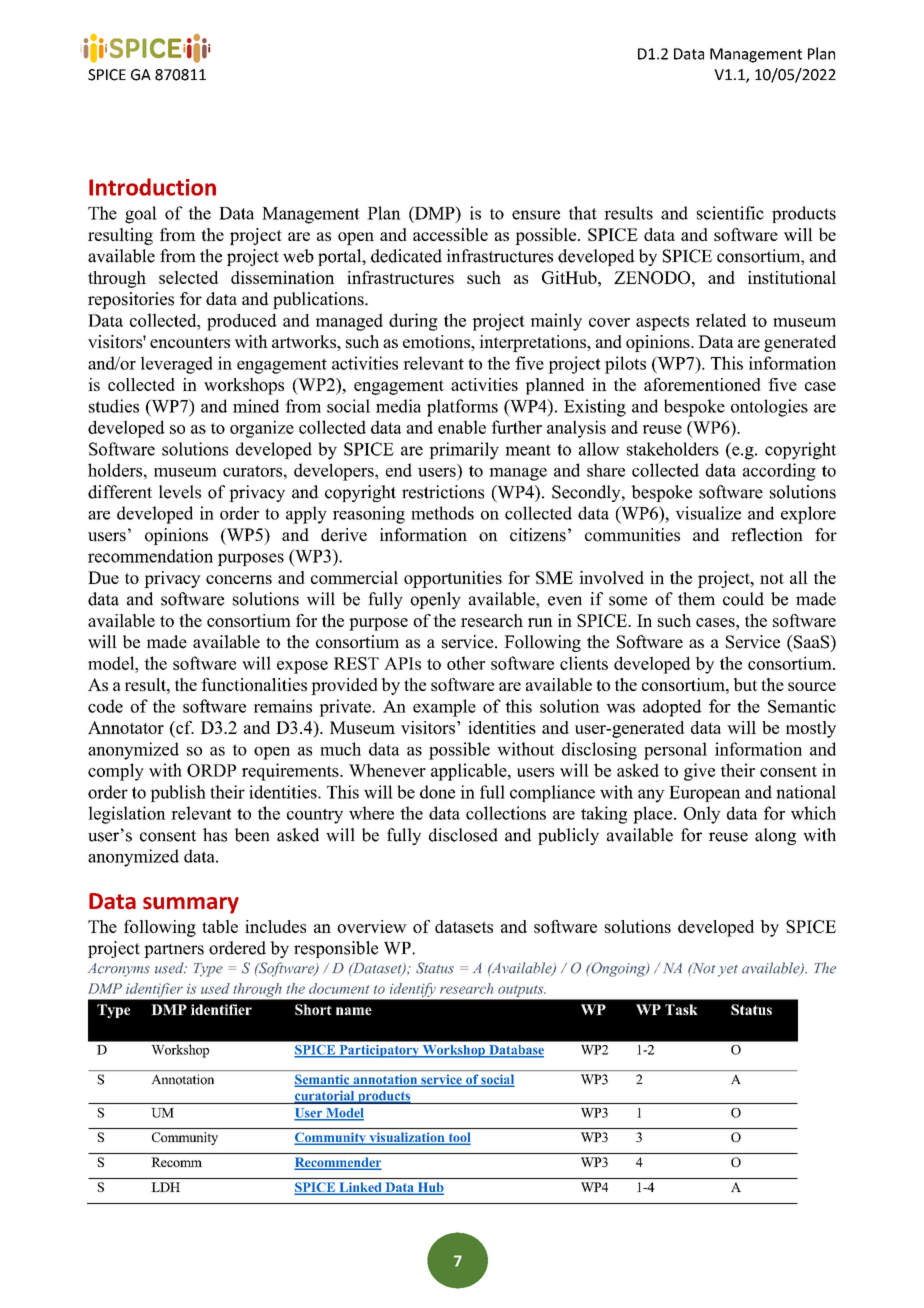 The image size is (924, 1308). What do you see at coordinates (444, 708) in the screenshot?
I see `example` at bounding box center [444, 708].
